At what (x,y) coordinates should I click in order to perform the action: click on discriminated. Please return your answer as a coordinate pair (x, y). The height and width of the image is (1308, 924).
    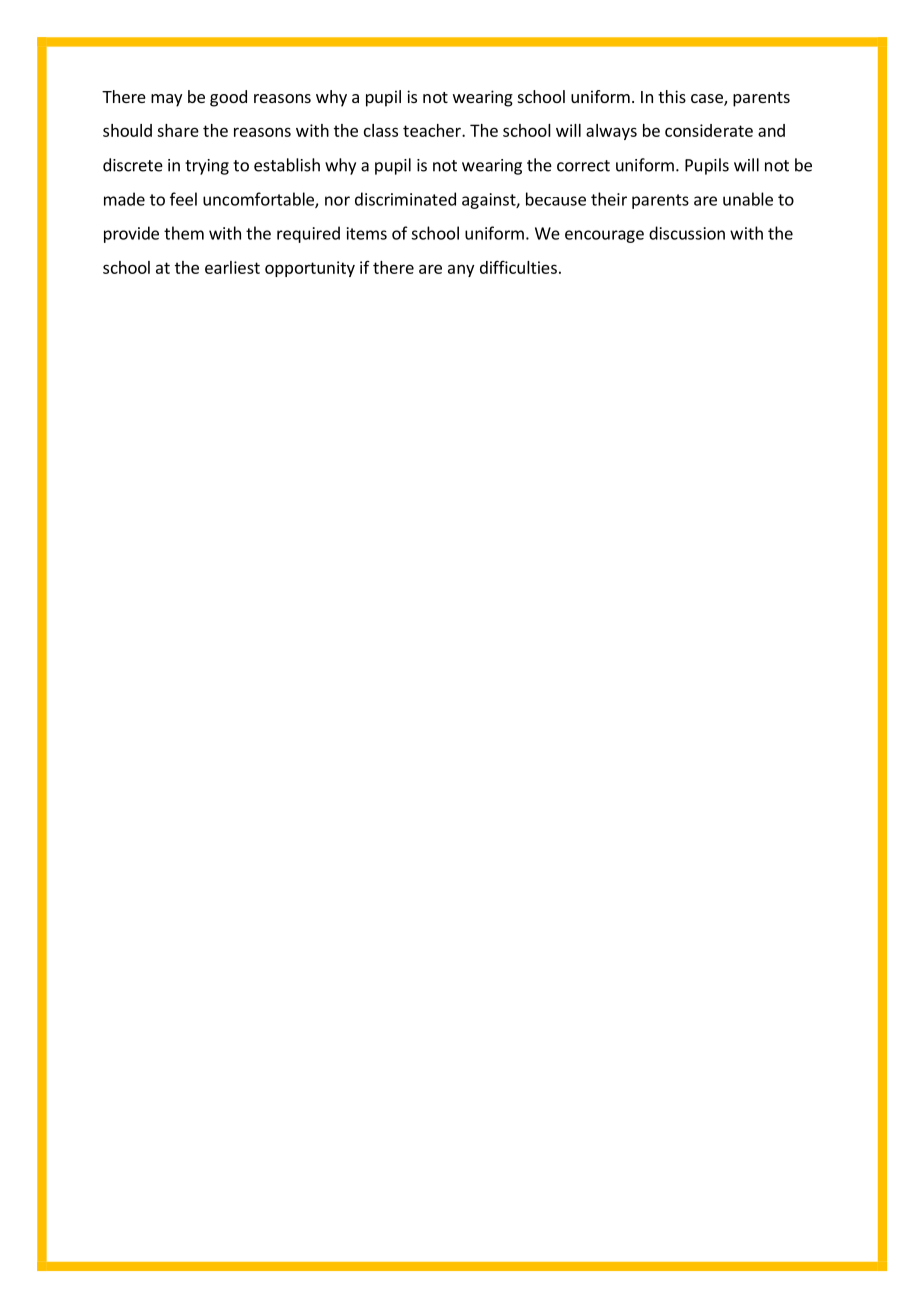
    Looking at the image, I should click on (405, 199).
